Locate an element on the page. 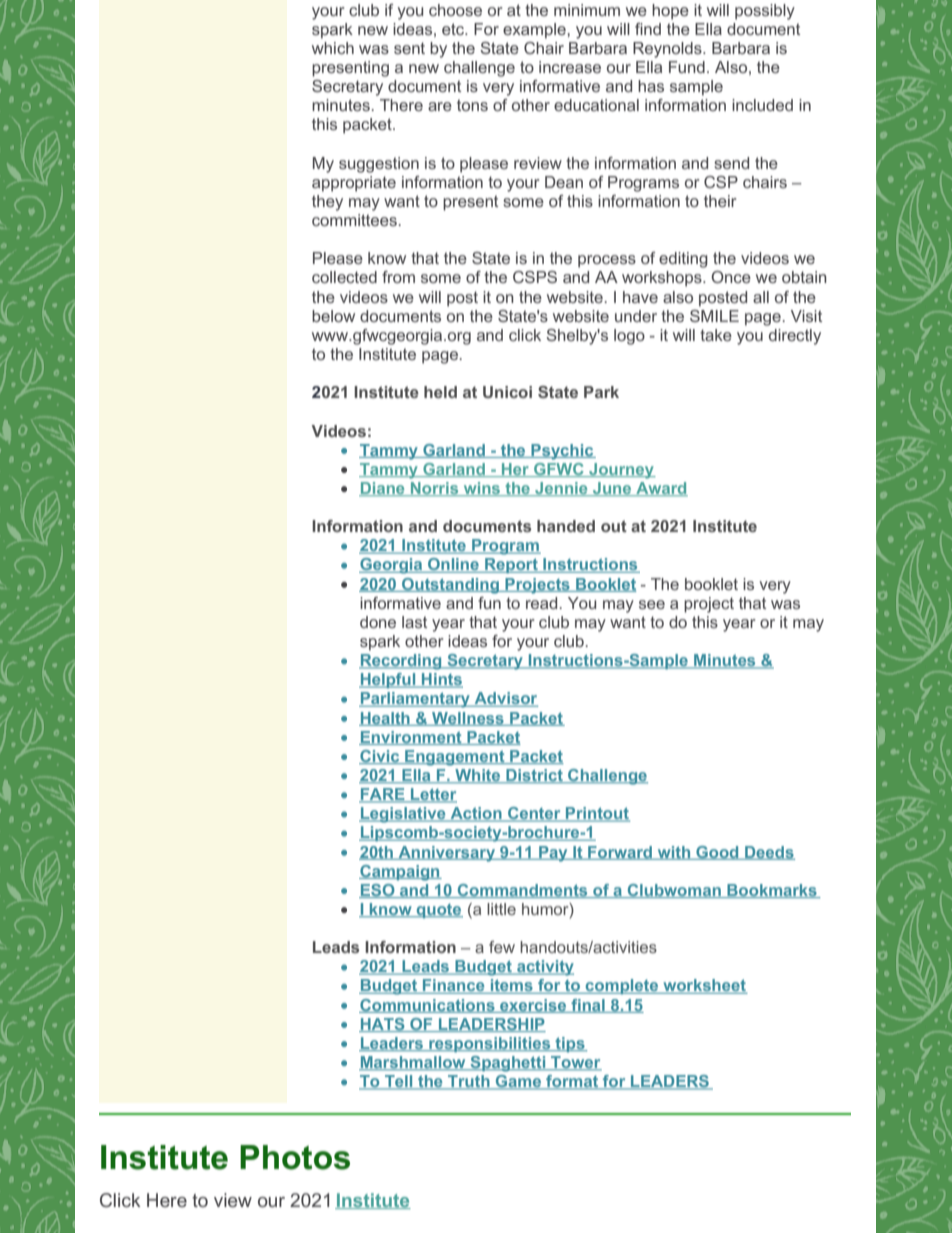 The width and height of the image is (952, 1233). Diane is located at coordinates (383, 489).
